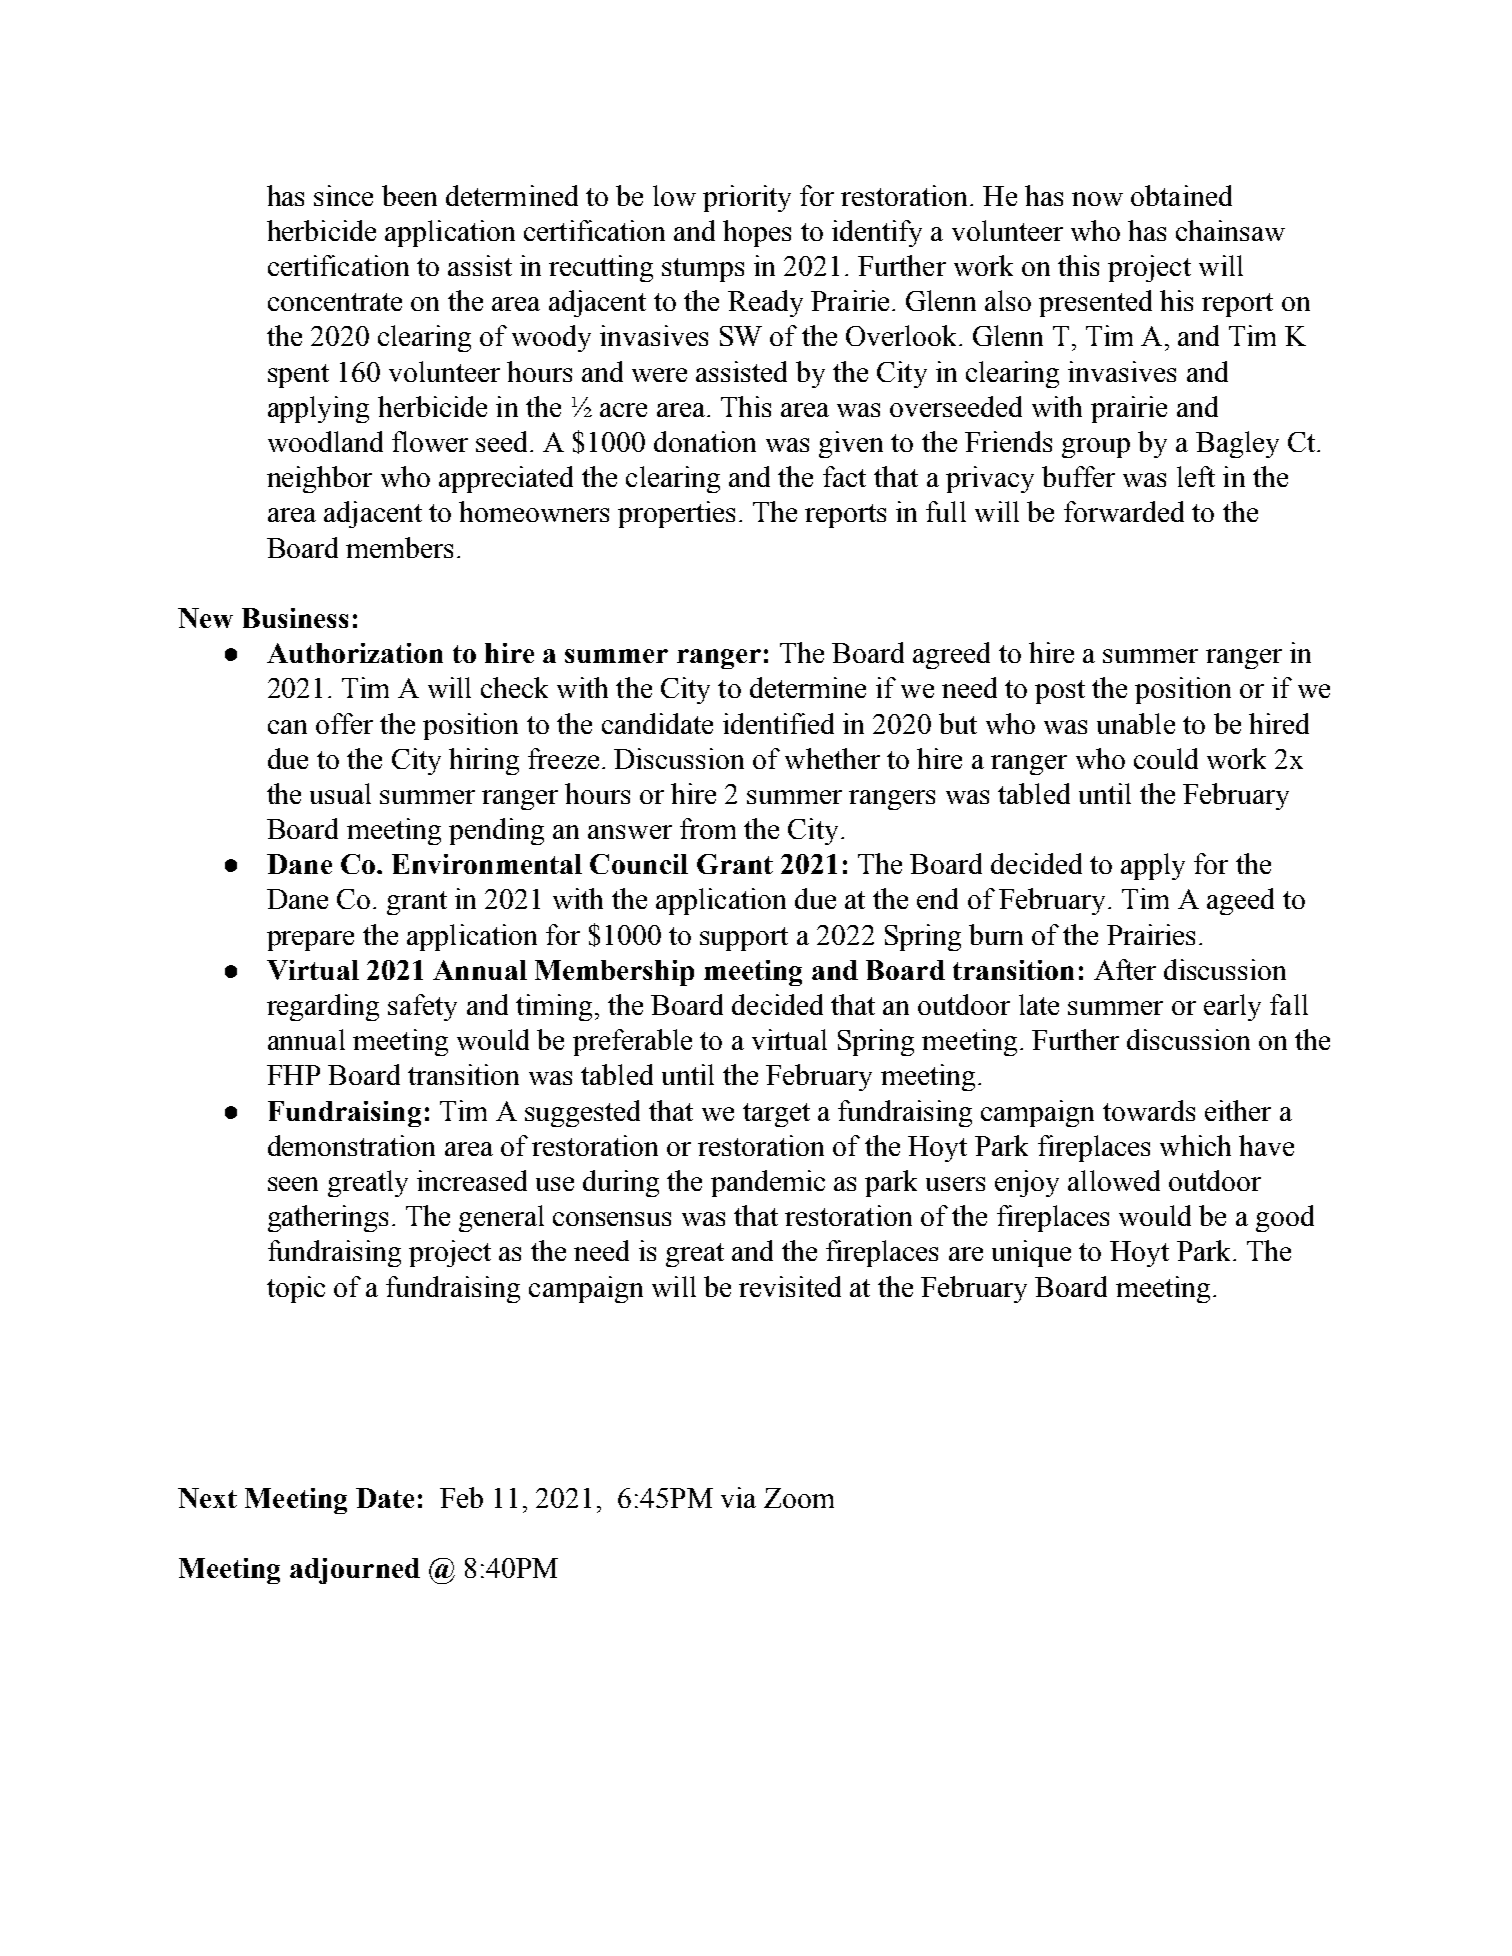 The width and height of the screenshot is (1512, 1956). Describe the element at coordinates (343, 195) in the screenshot. I see `since` at that location.
